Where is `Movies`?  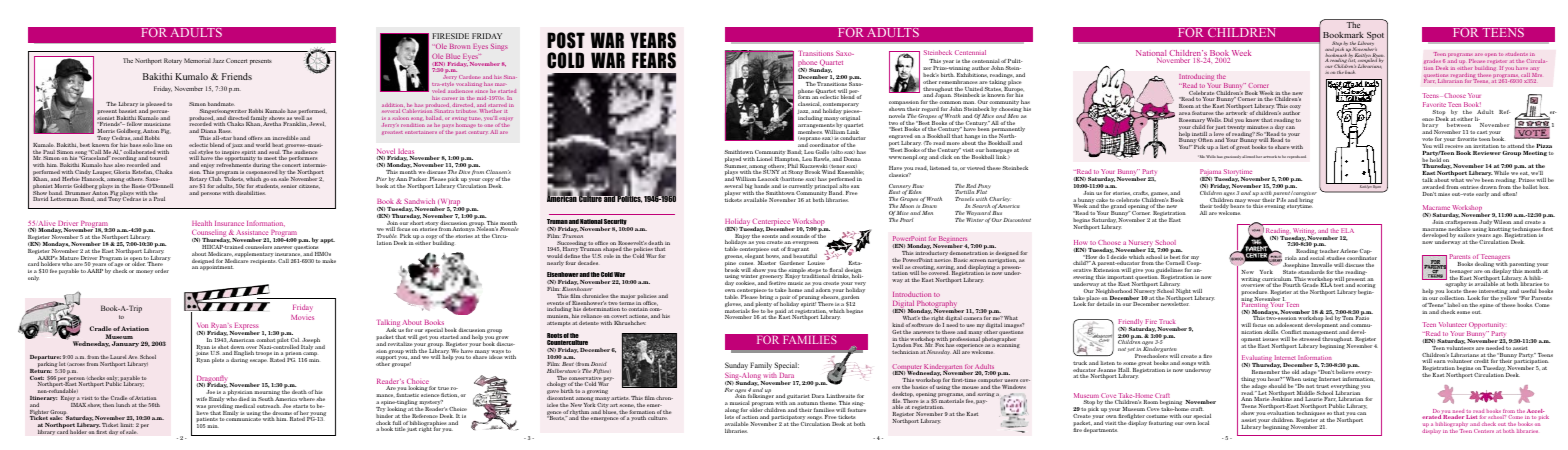
Movies is located at coordinates (302, 317).
